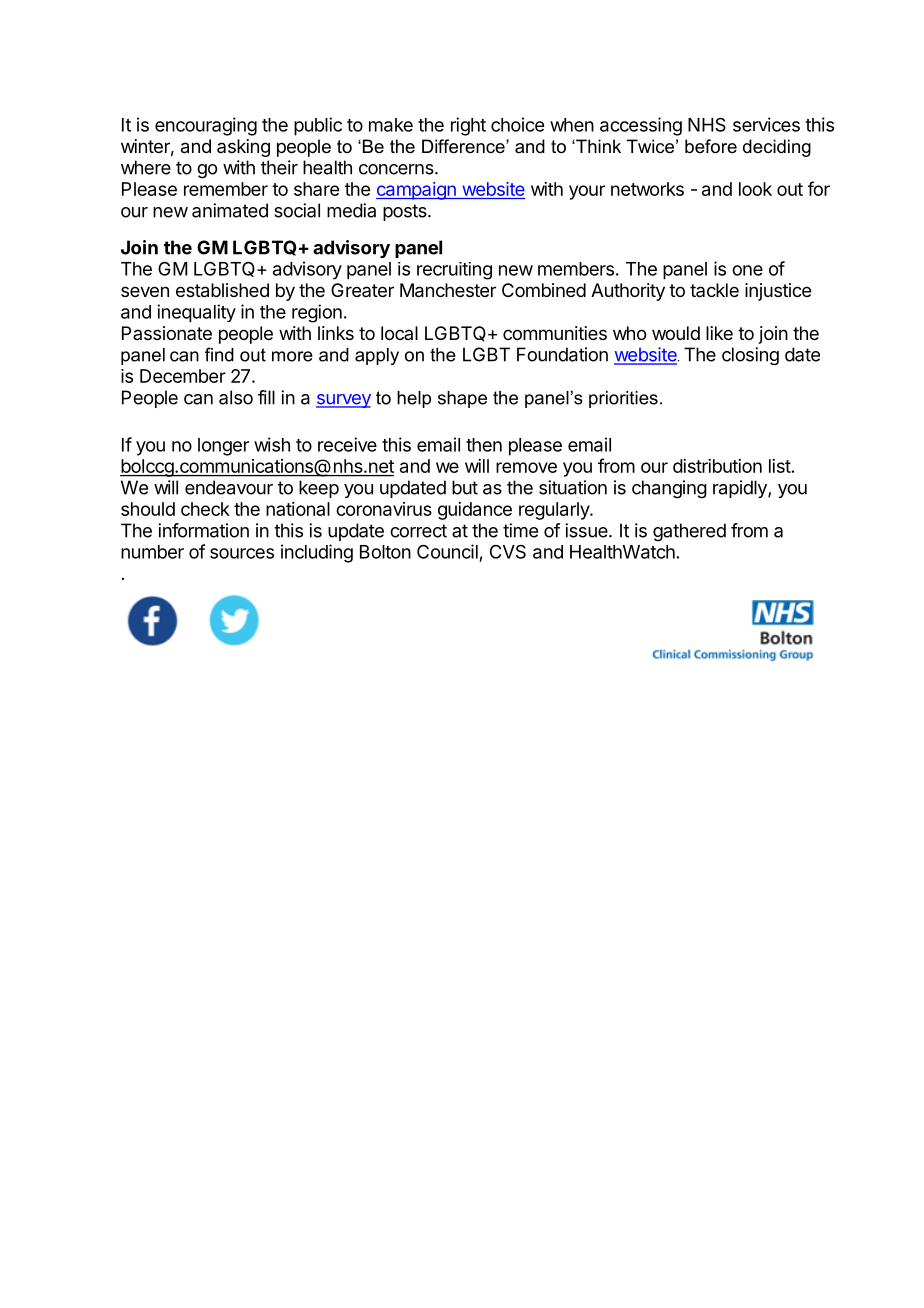  I want to click on Council, so click(447, 551).
